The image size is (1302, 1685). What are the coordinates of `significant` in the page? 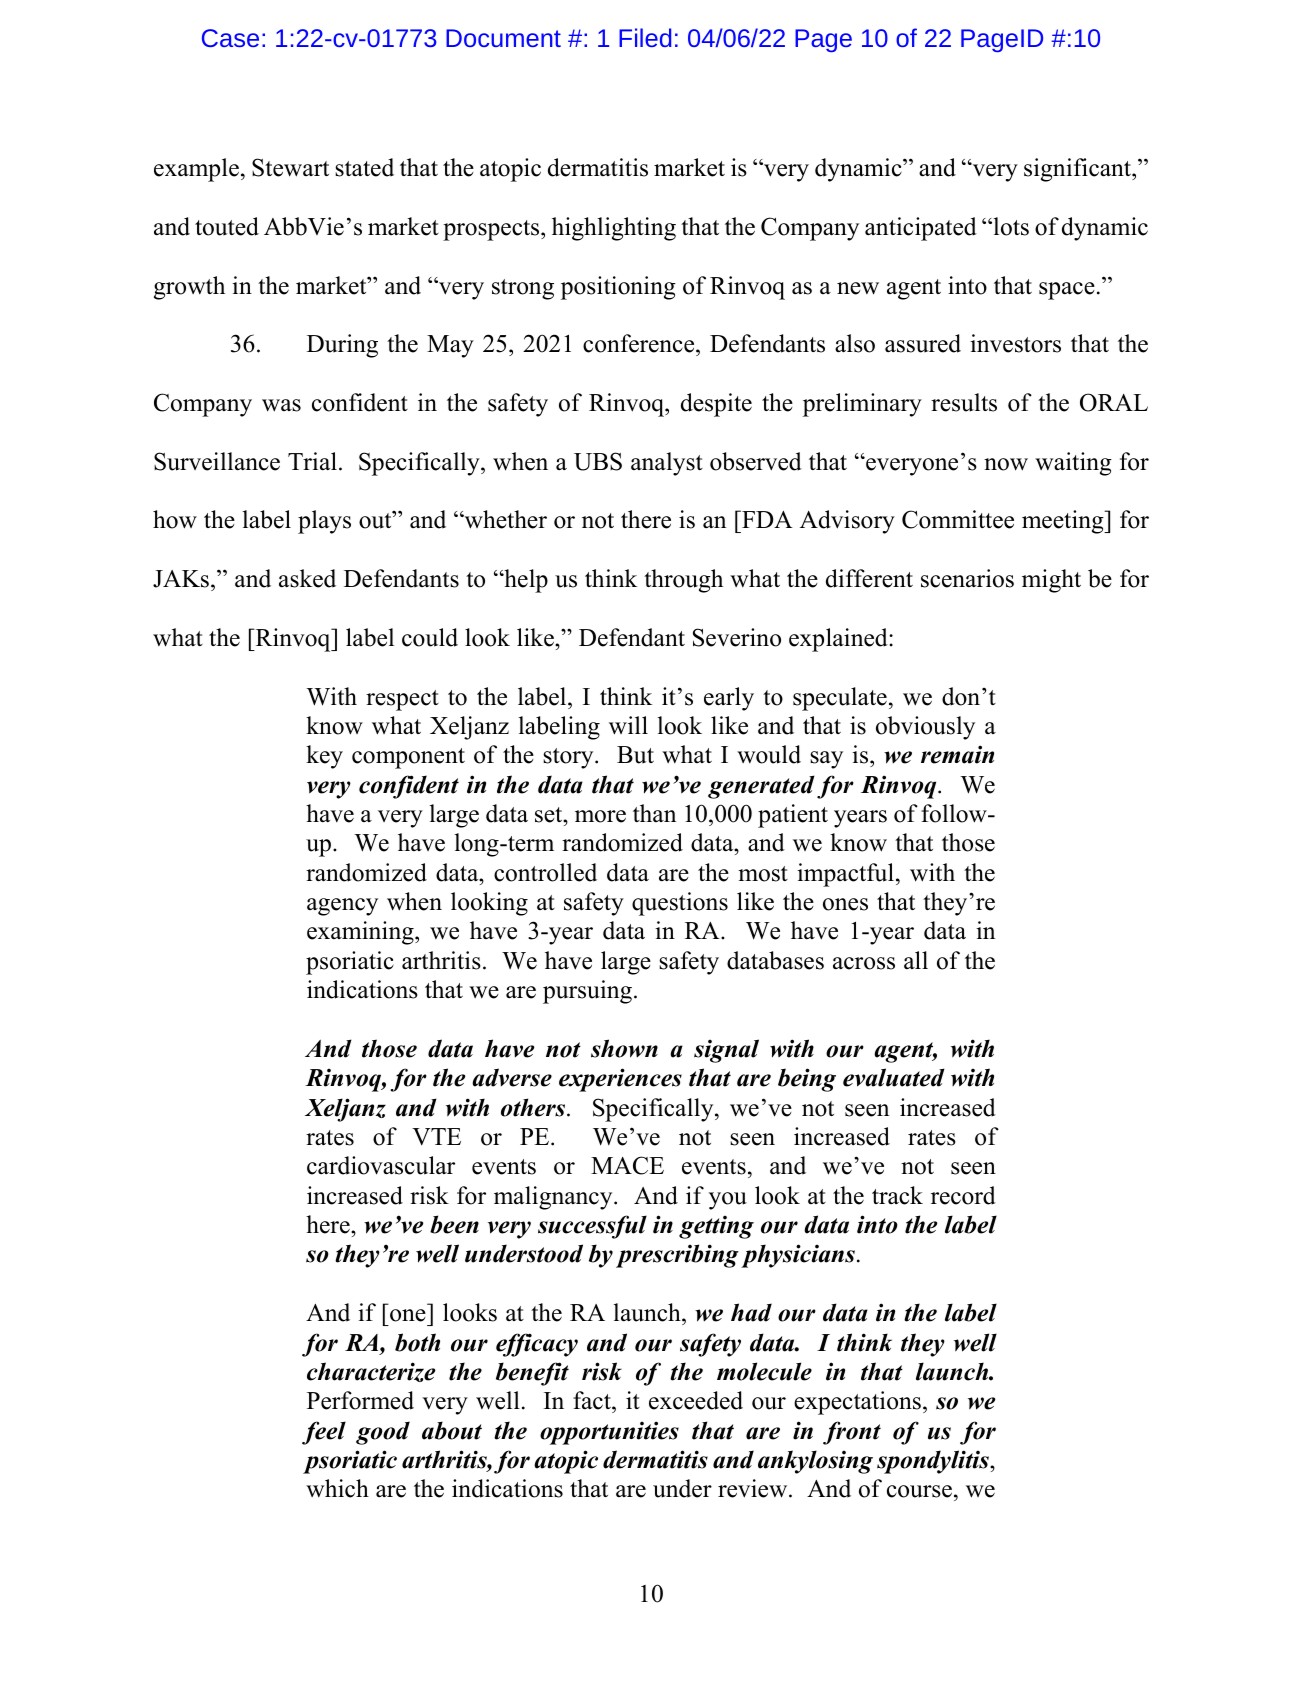 It's located at (1078, 170).
